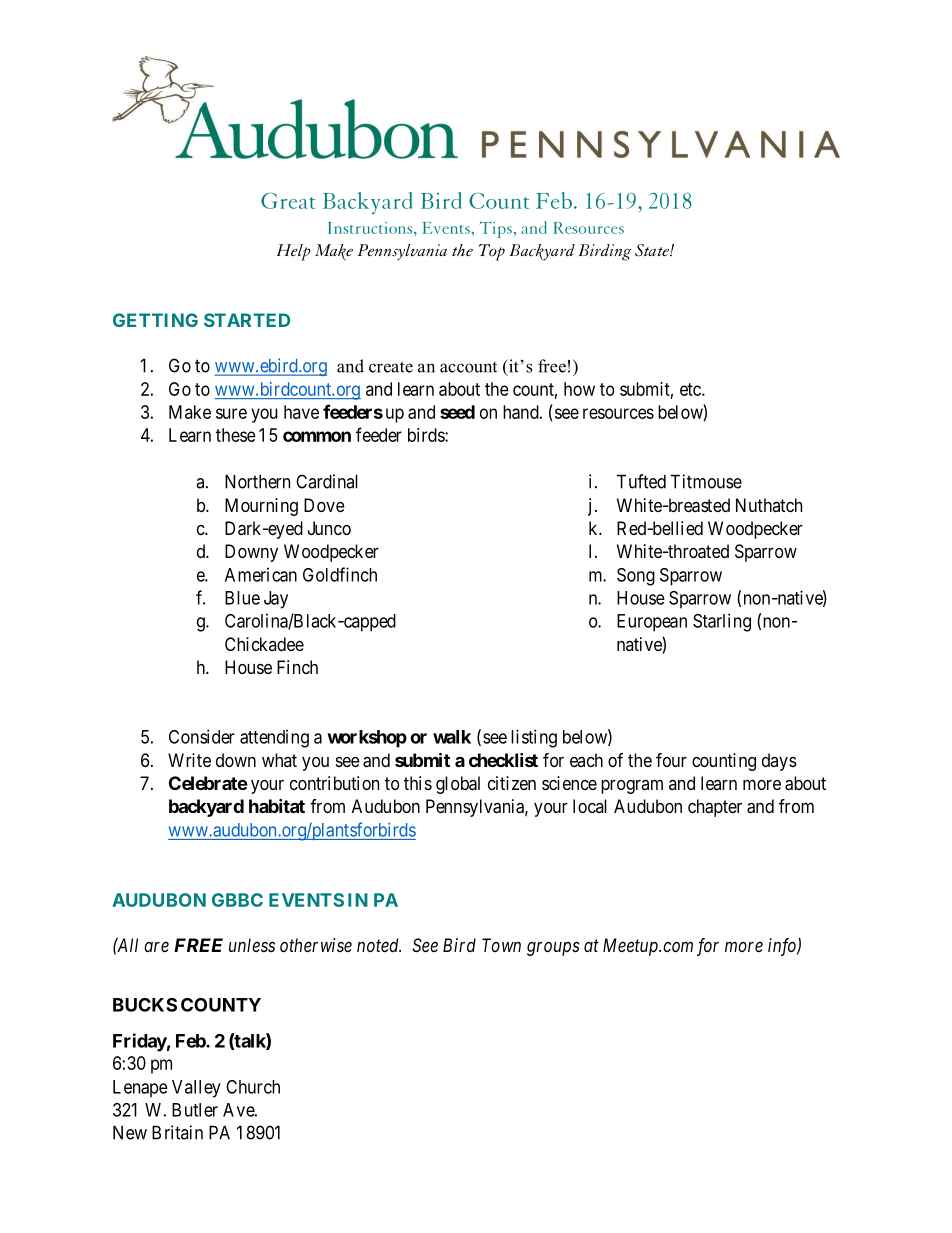 The image size is (952, 1233). What do you see at coordinates (391, 367) in the document?
I see `create` at bounding box center [391, 367].
